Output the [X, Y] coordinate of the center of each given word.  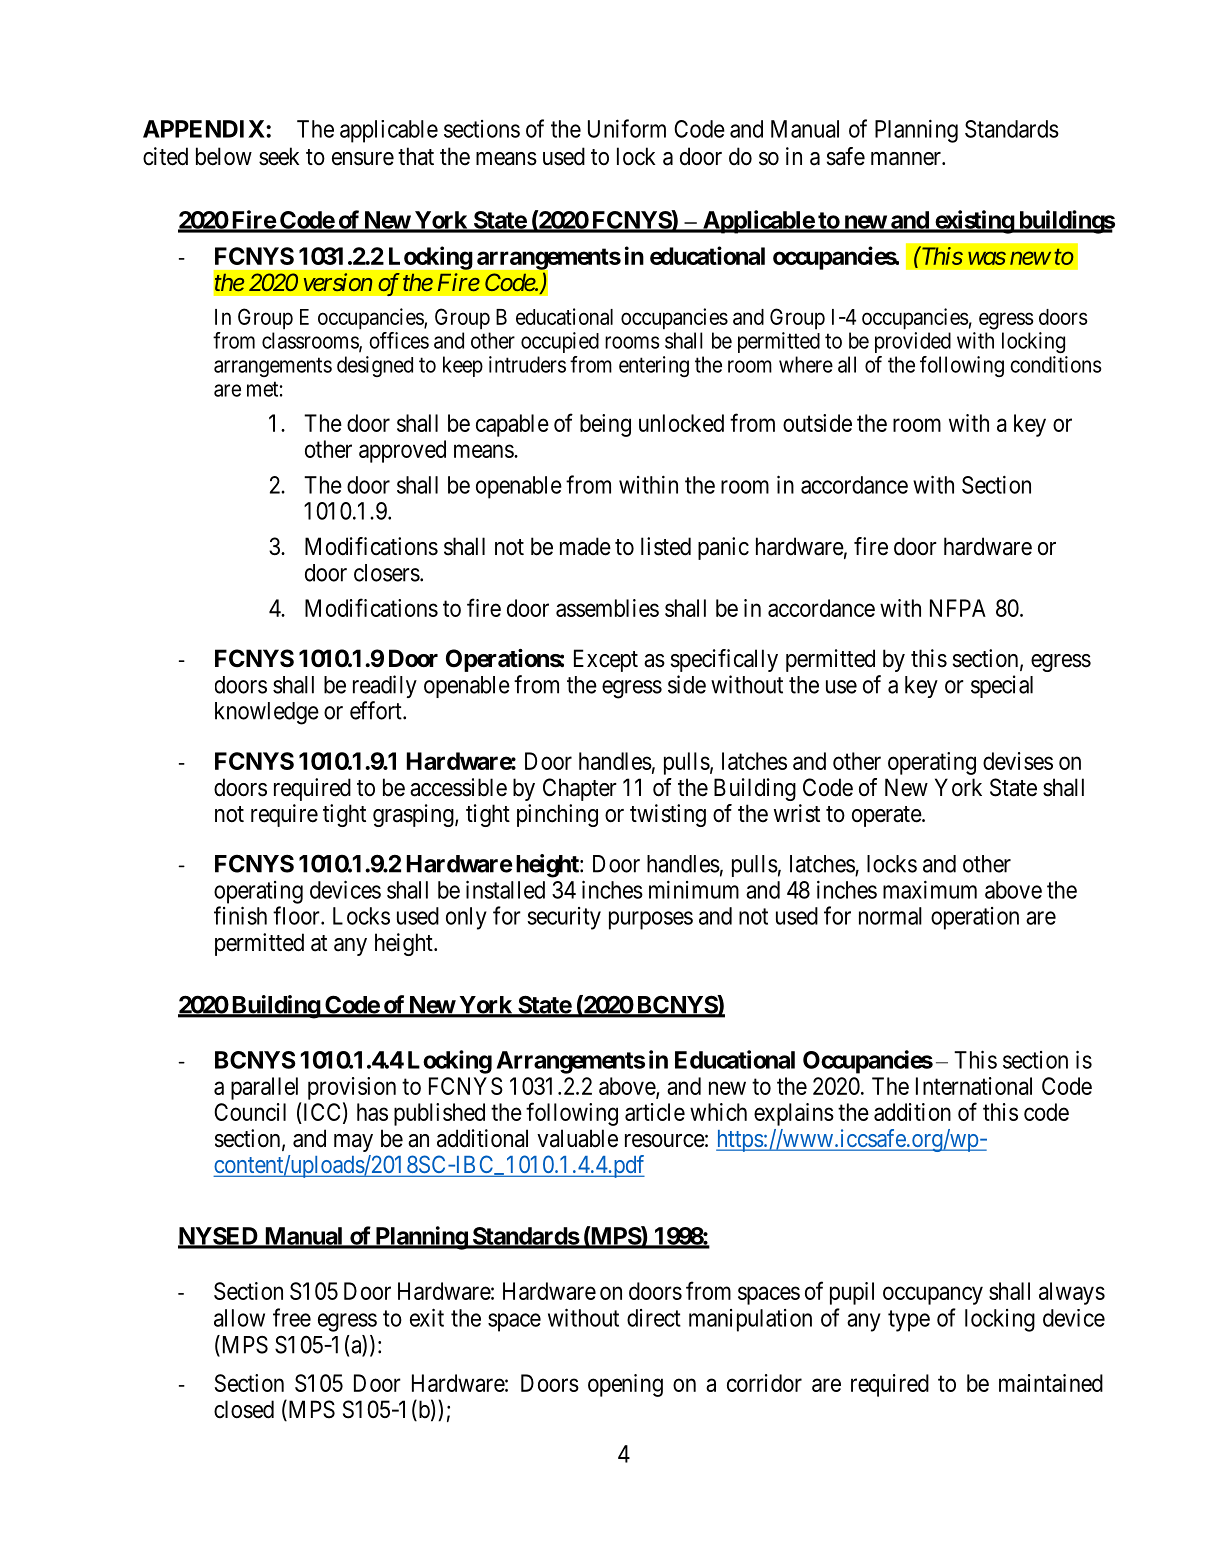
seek [279, 156]
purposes [651, 920]
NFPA [958, 608]
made [585, 546]
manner [907, 159]
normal [890, 916]
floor [297, 915]
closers [387, 573]
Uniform [627, 128]
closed [244, 1409]
